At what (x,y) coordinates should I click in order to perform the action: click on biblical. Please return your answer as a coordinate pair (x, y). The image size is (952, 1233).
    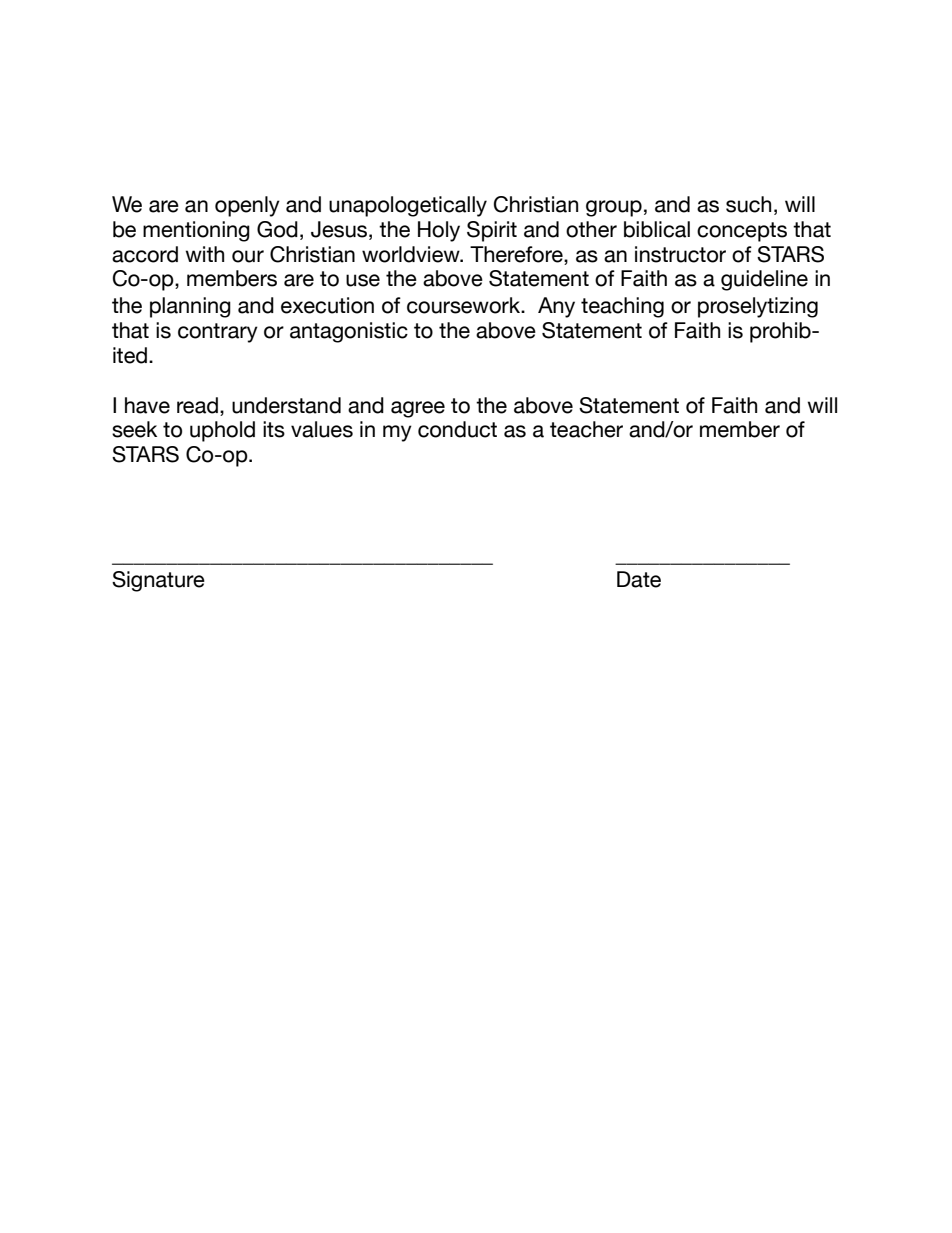
    Looking at the image, I should click on (657, 229).
